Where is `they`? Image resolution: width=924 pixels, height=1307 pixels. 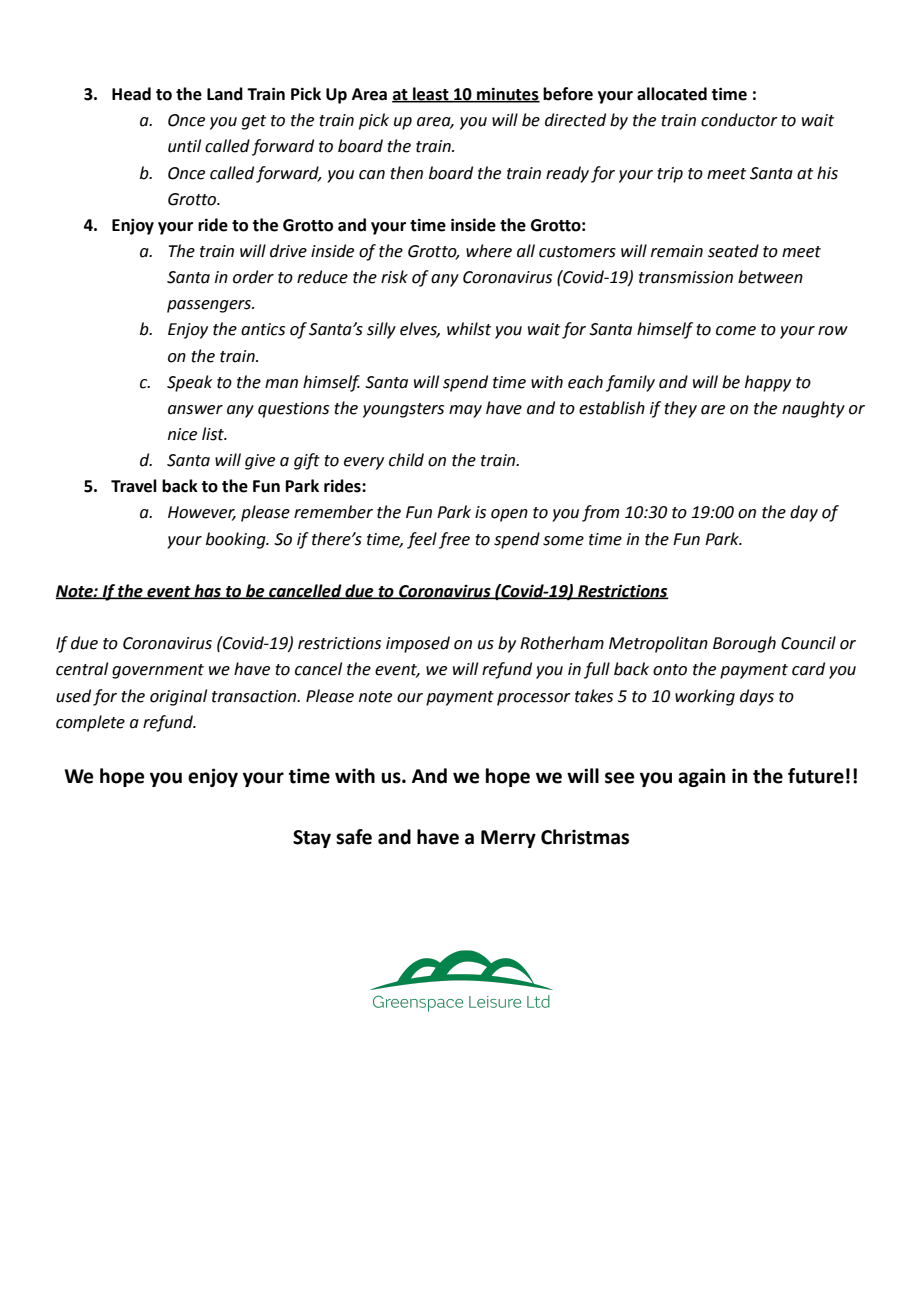
they is located at coordinates (680, 409).
